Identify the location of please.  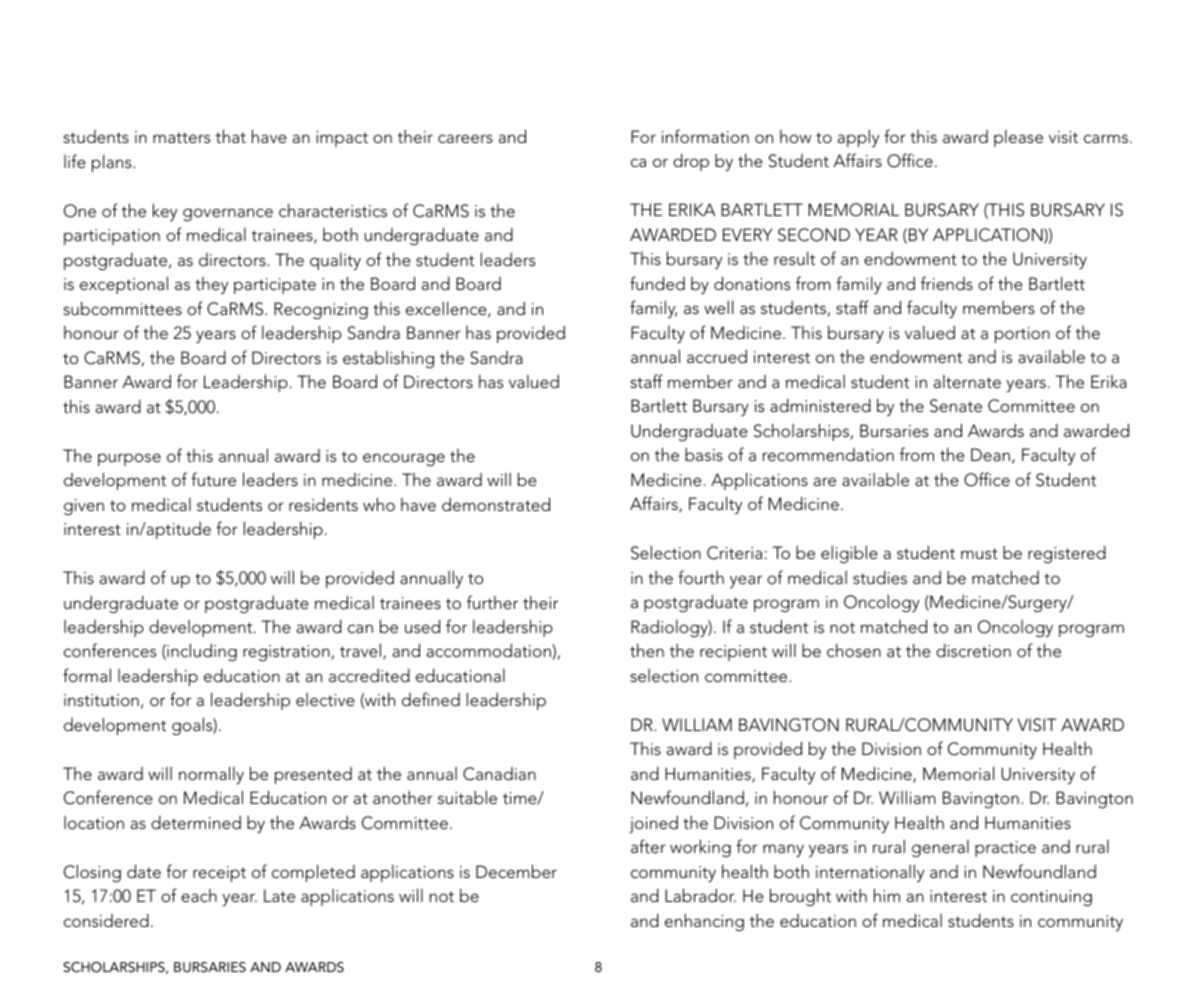
(1018, 138).
